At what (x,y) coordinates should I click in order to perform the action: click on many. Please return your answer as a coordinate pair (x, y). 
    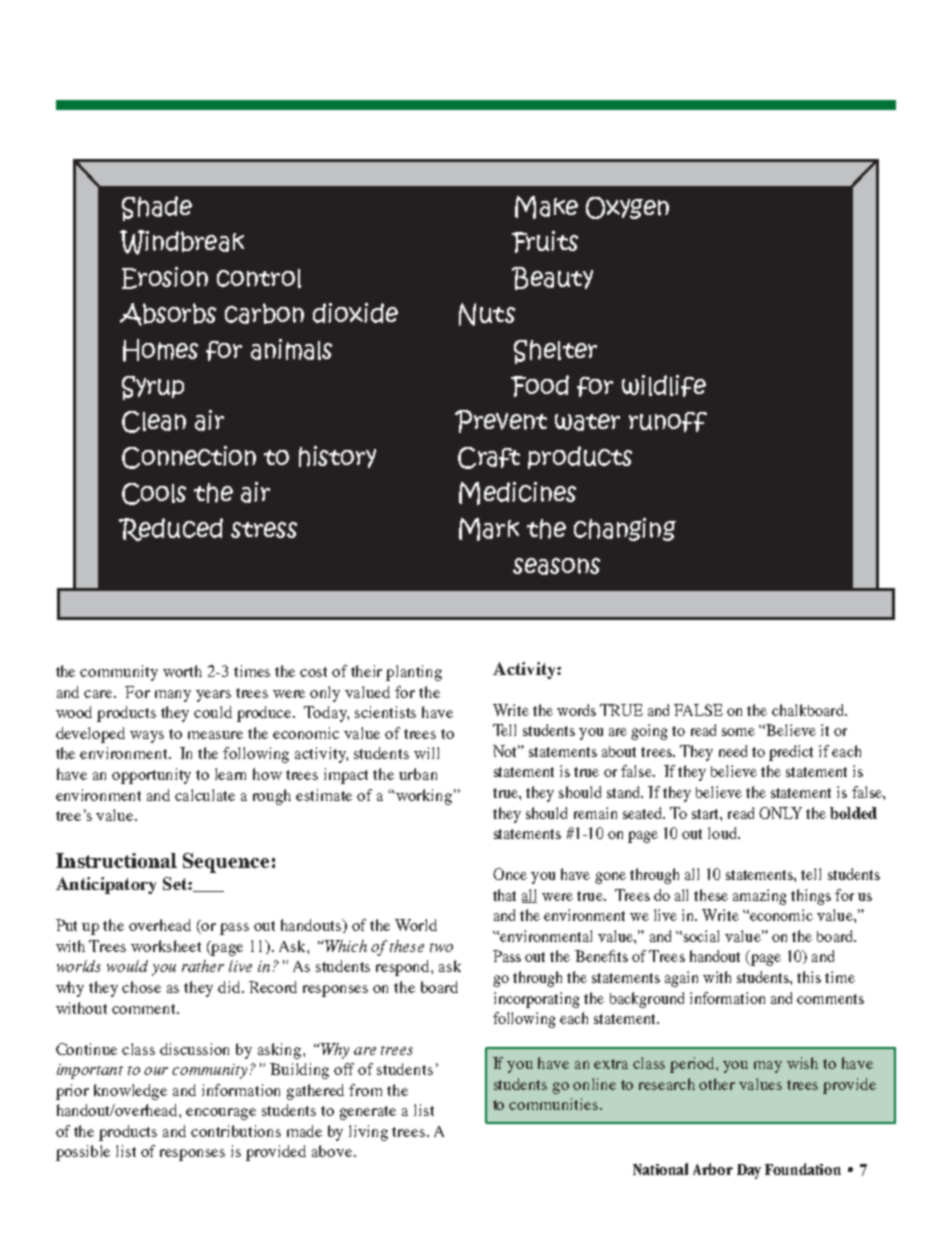
    Looking at the image, I should click on (173, 696).
